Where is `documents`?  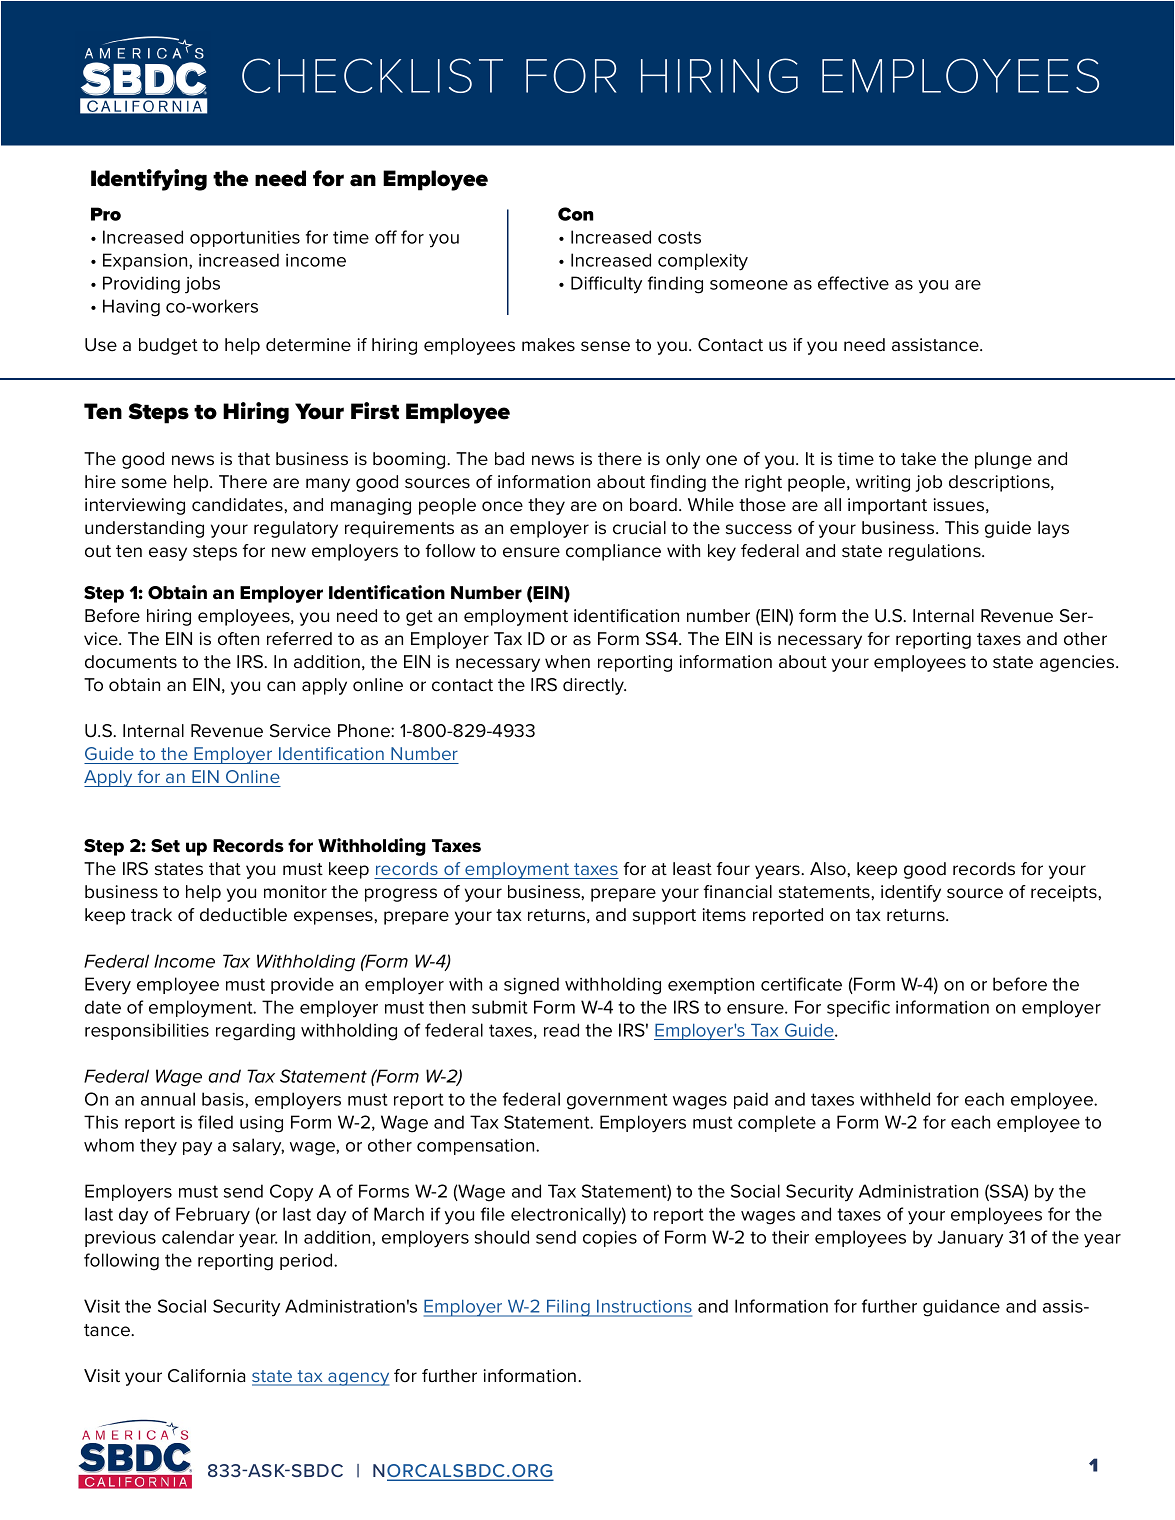
documents is located at coordinates (131, 662).
